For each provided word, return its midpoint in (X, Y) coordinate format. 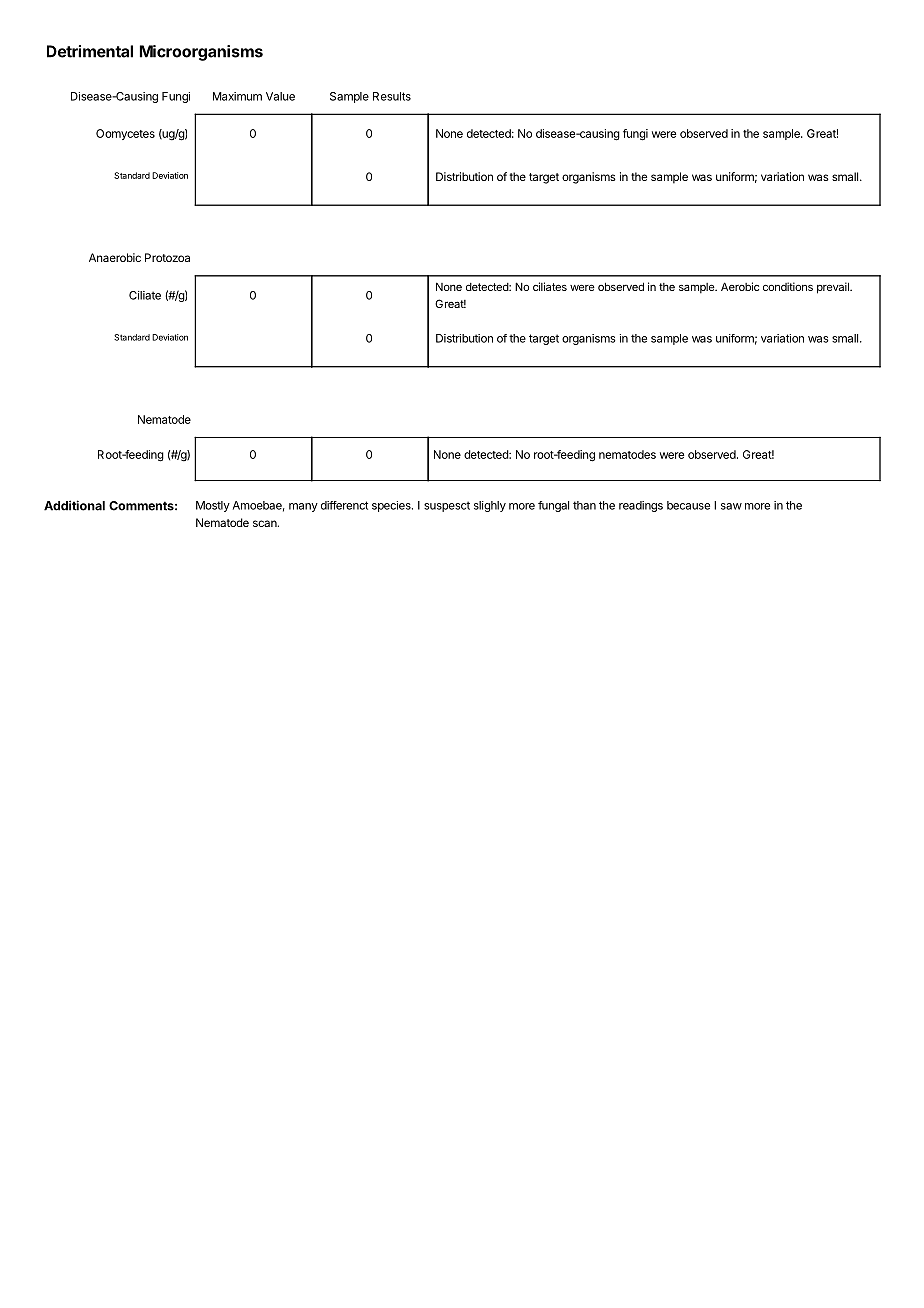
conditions (788, 286)
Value (280, 96)
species (392, 506)
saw (731, 506)
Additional (74, 505)
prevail (834, 288)
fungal (553, 506)
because (688, 505)
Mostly (213, 506)
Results (392, 96)
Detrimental (90, 51)
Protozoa (167, 257)
